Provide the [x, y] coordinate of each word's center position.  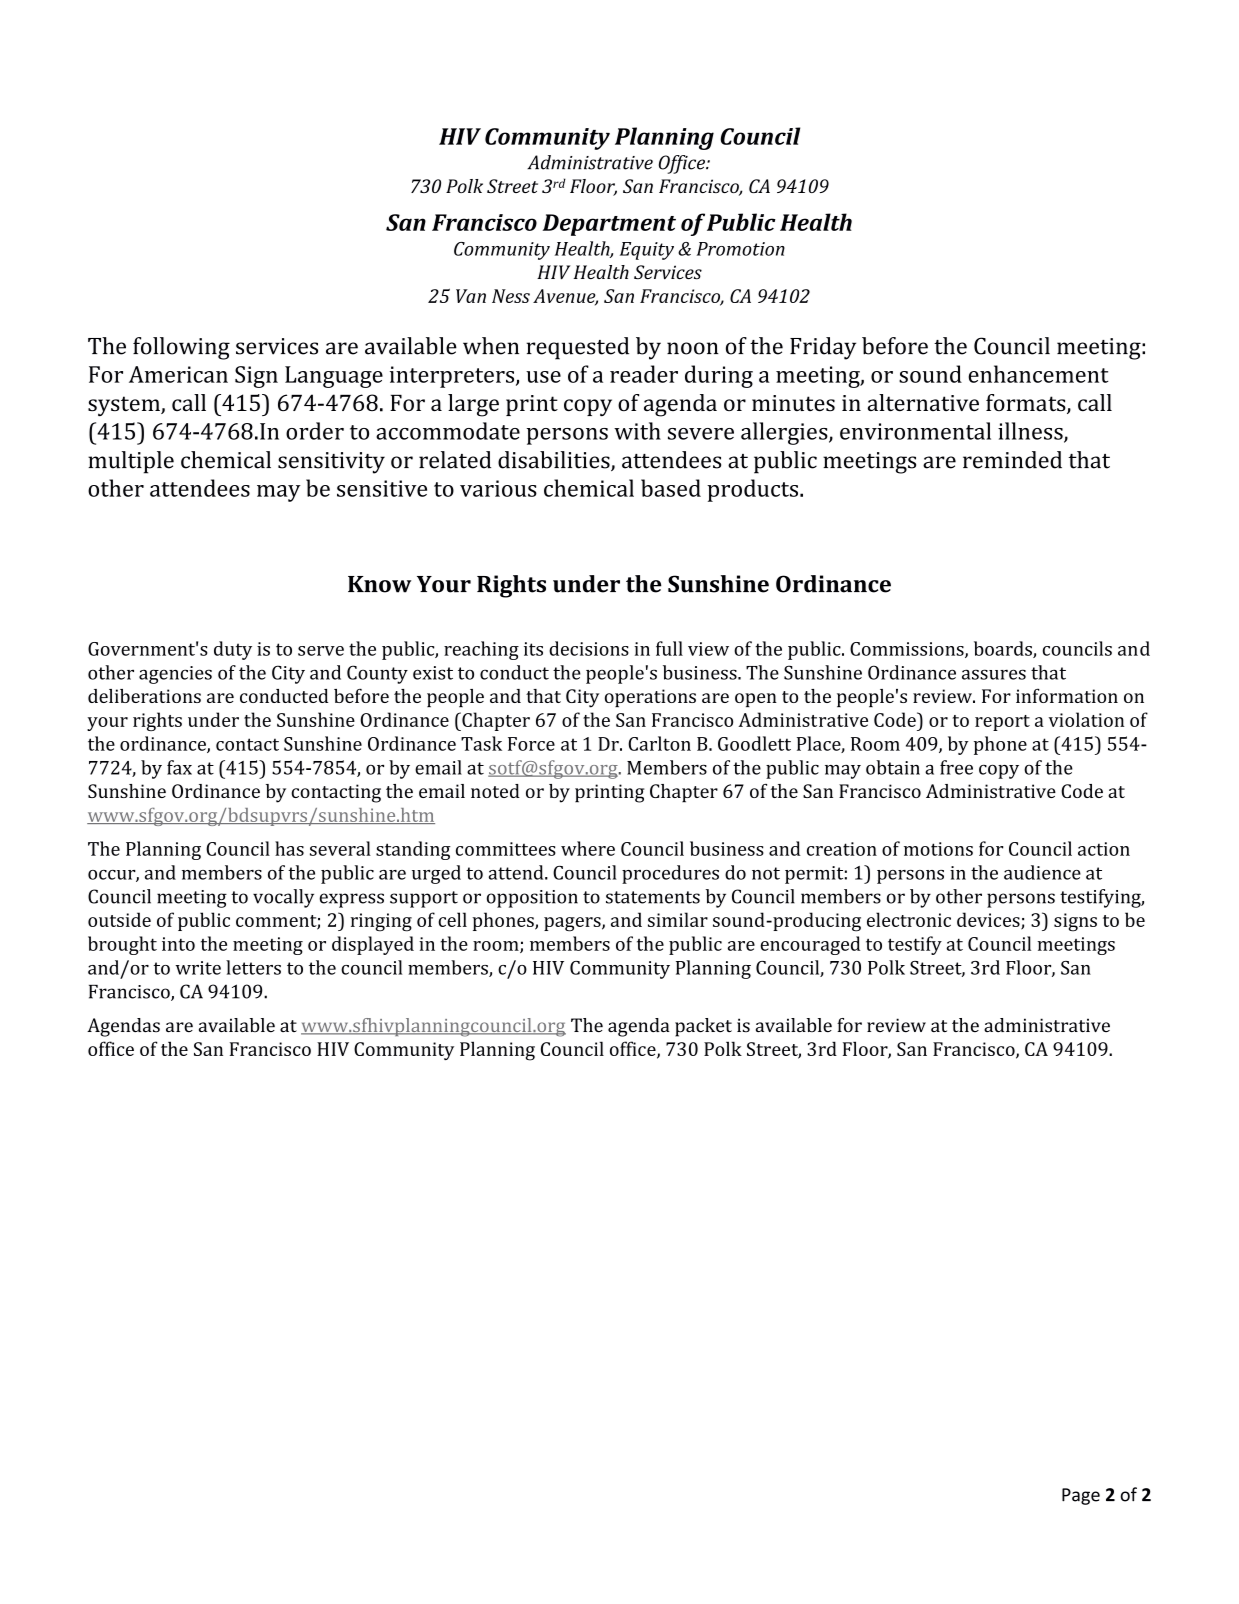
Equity [647, 251]
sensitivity [331, 463]
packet [703, 1027]
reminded [1012, 460]
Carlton [659, 743]
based [671, 488]
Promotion [741, 249]
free [956, 767]
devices [989, 920]
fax [179, 767]
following [181, 348]
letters [253, 967]
